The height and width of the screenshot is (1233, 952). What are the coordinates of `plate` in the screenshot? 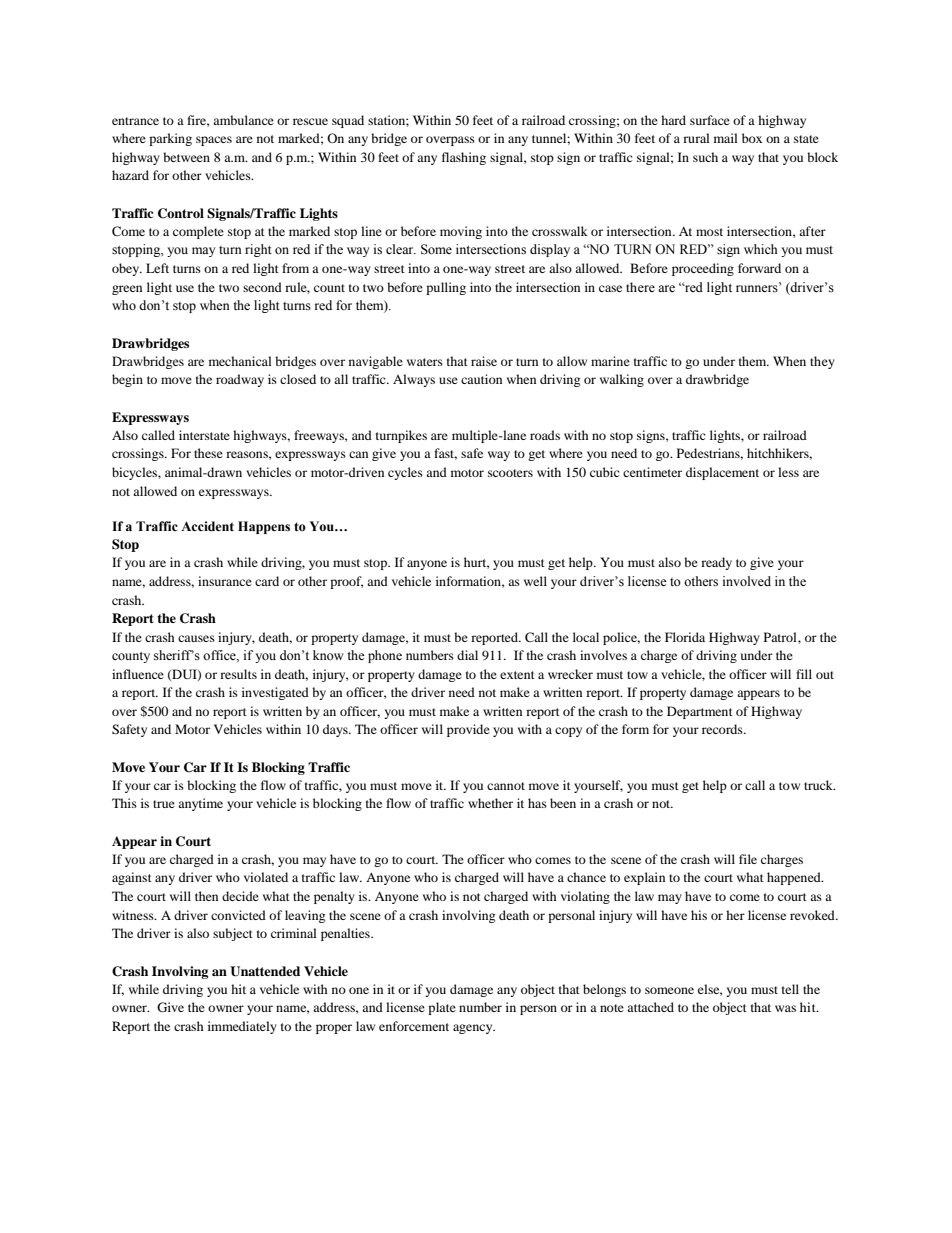 It's located at (442, 1008).
